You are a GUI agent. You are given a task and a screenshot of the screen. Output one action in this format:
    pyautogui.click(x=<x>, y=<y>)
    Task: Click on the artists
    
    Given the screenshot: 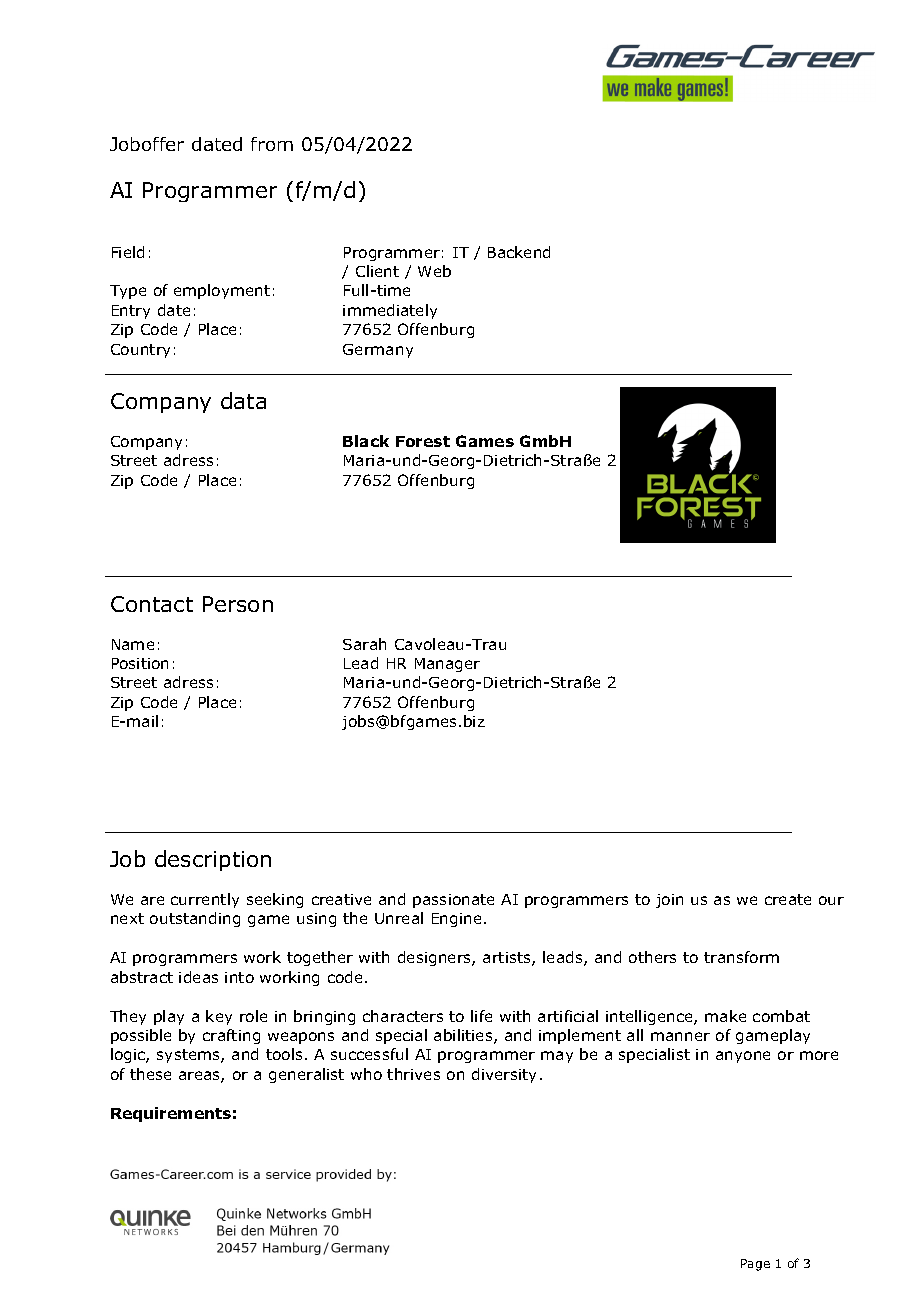 What is the action you would take?
    pyautogui.click(x=508, y=959)
